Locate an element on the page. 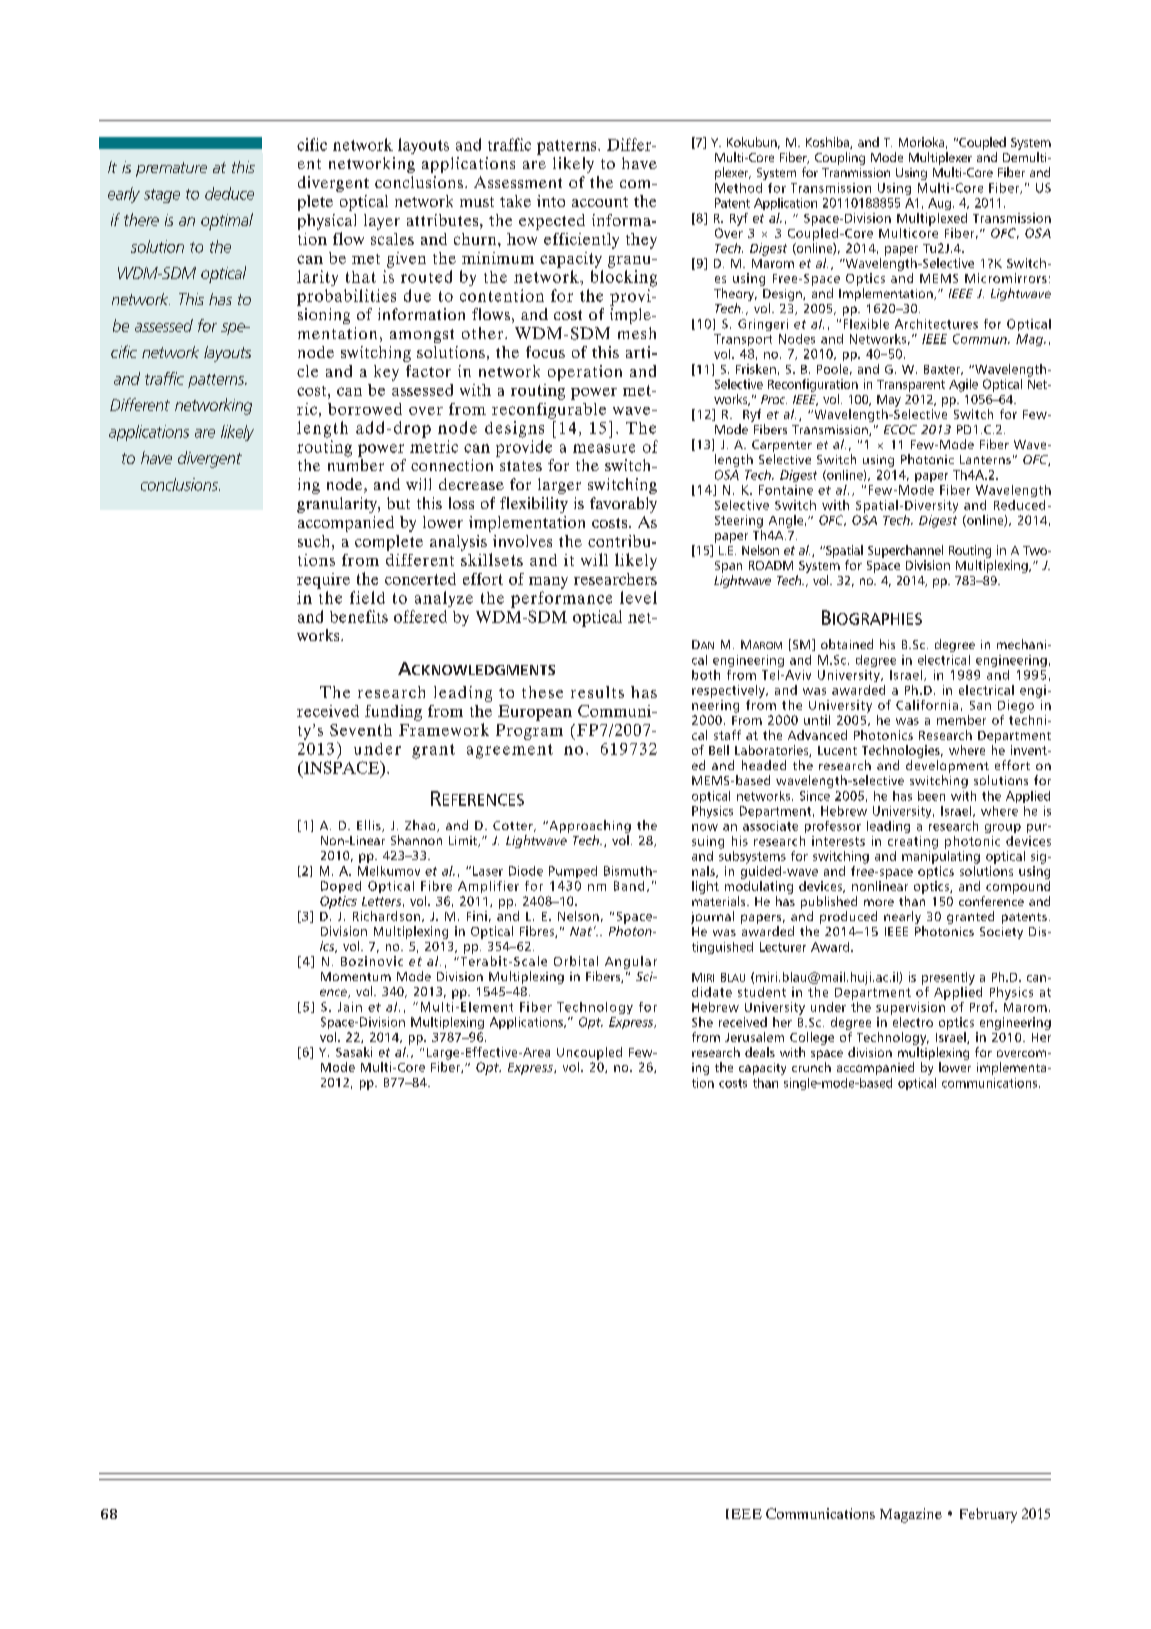  electro is located at coordinates (913, 1022).
